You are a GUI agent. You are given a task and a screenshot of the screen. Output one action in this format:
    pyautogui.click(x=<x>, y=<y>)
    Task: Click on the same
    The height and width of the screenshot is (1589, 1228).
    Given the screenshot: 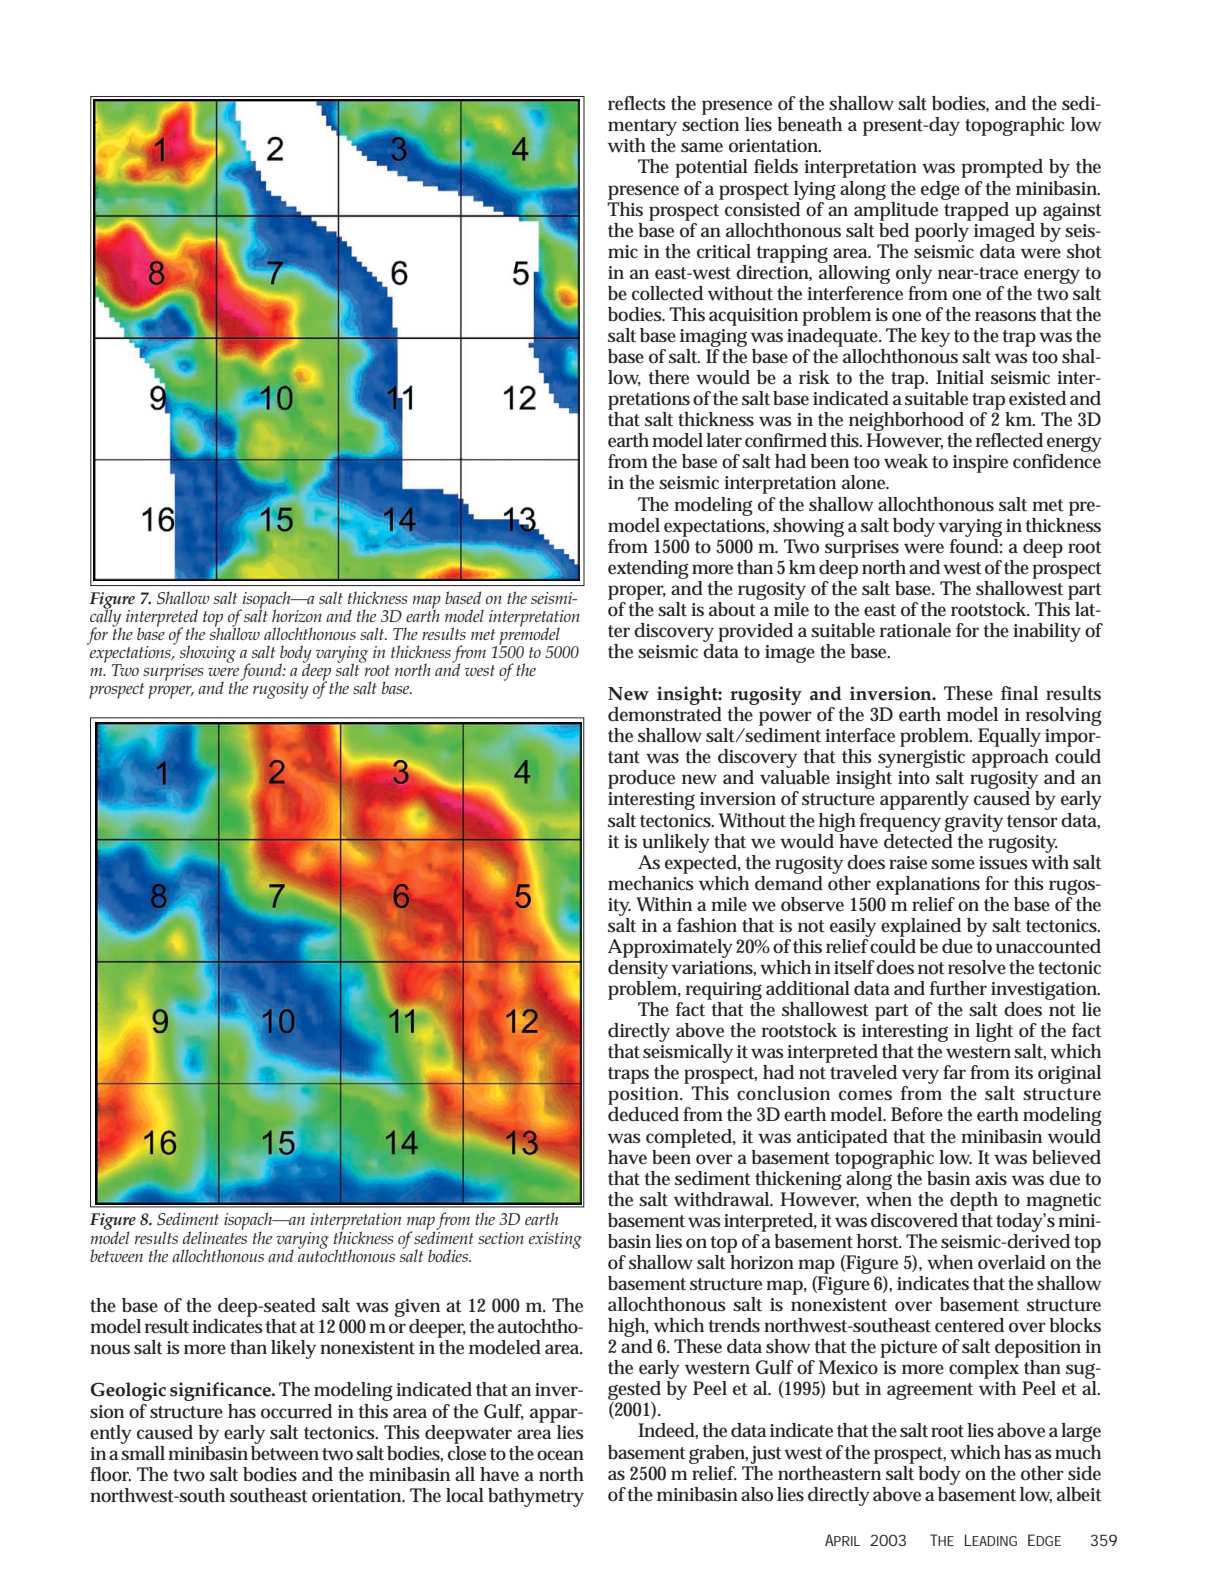 What is the action you would take?
    pyautogui.click(x=702, y=147)
